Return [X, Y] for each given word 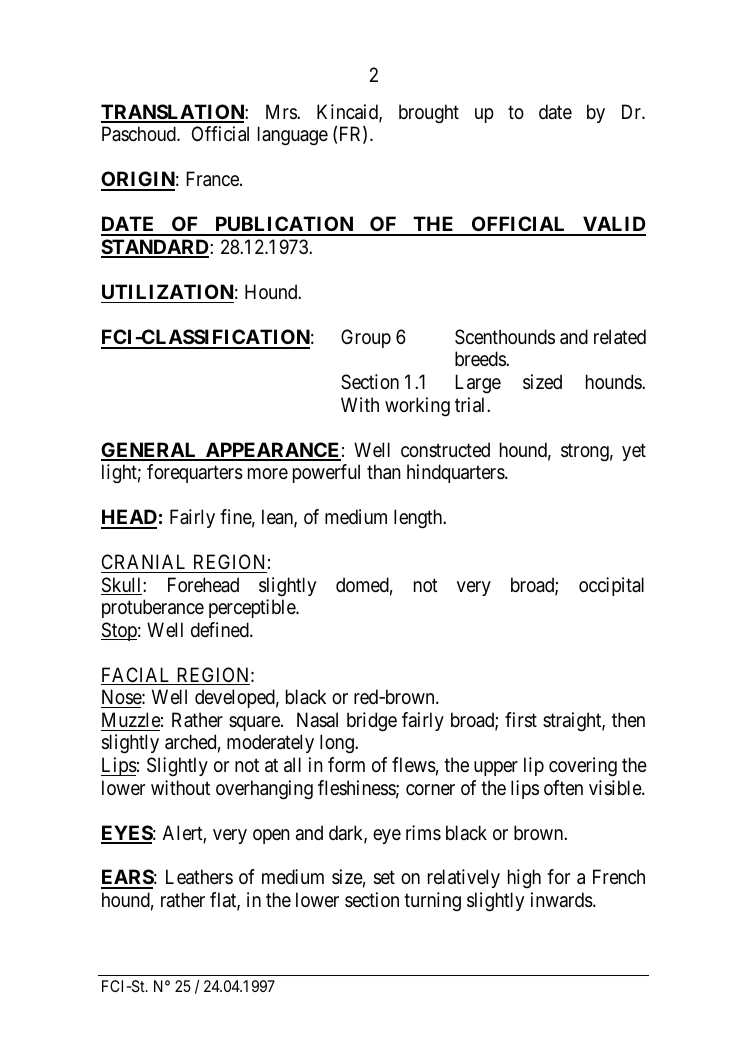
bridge [372, 722]
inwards [562, 900]
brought [429, 113]
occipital [611, 586]
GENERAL [150, 451]
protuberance [153, 608]
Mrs [282, 112]
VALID [613, 225]
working [417, 407]
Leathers [199, 877]
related [620, 337]
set [384, 878]
